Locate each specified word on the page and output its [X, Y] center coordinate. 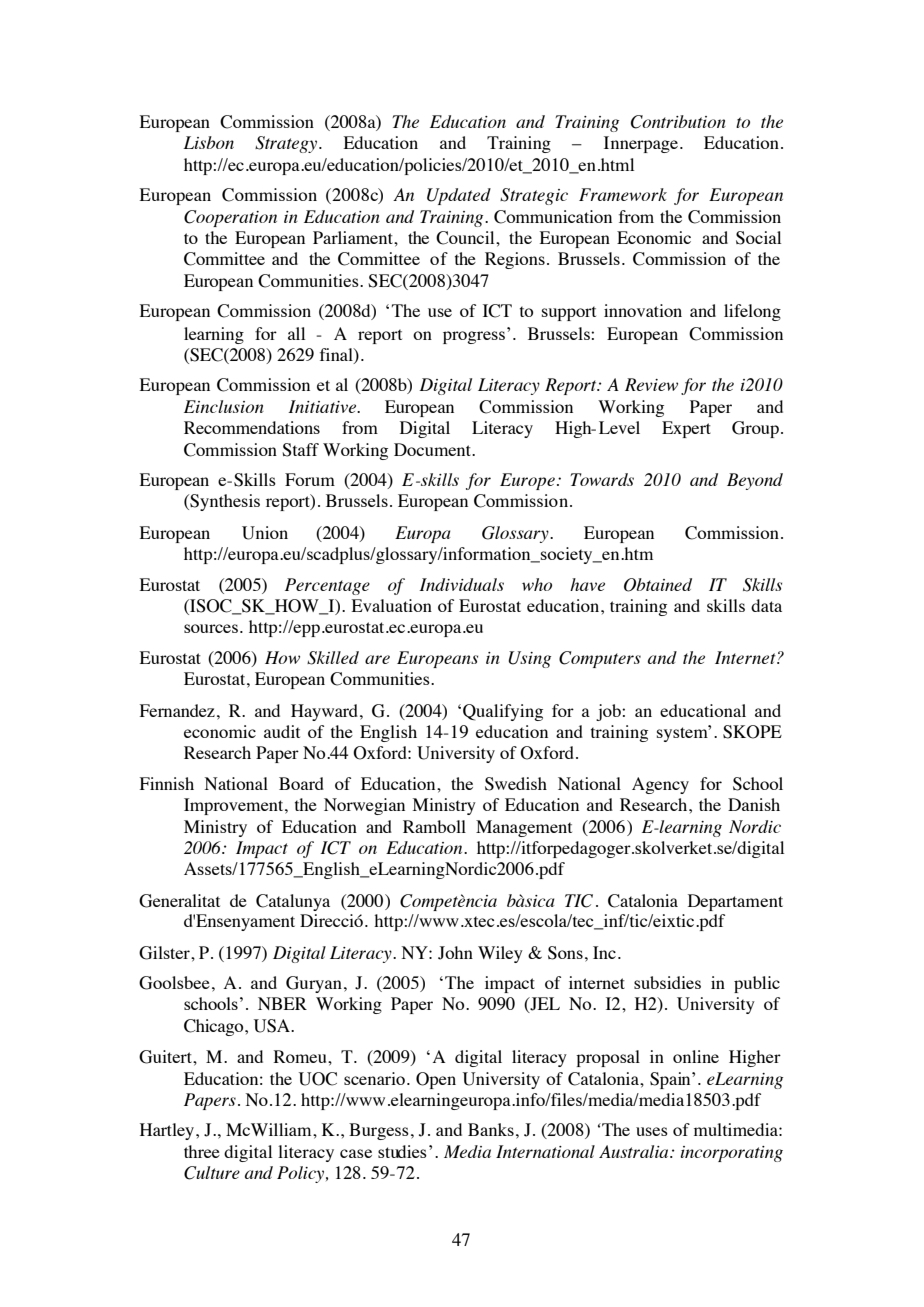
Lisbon [208, 142]
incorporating [732, 1154]
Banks [491, 1129]
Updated [459, 196]
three [202, 1151]
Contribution [678, 122]
